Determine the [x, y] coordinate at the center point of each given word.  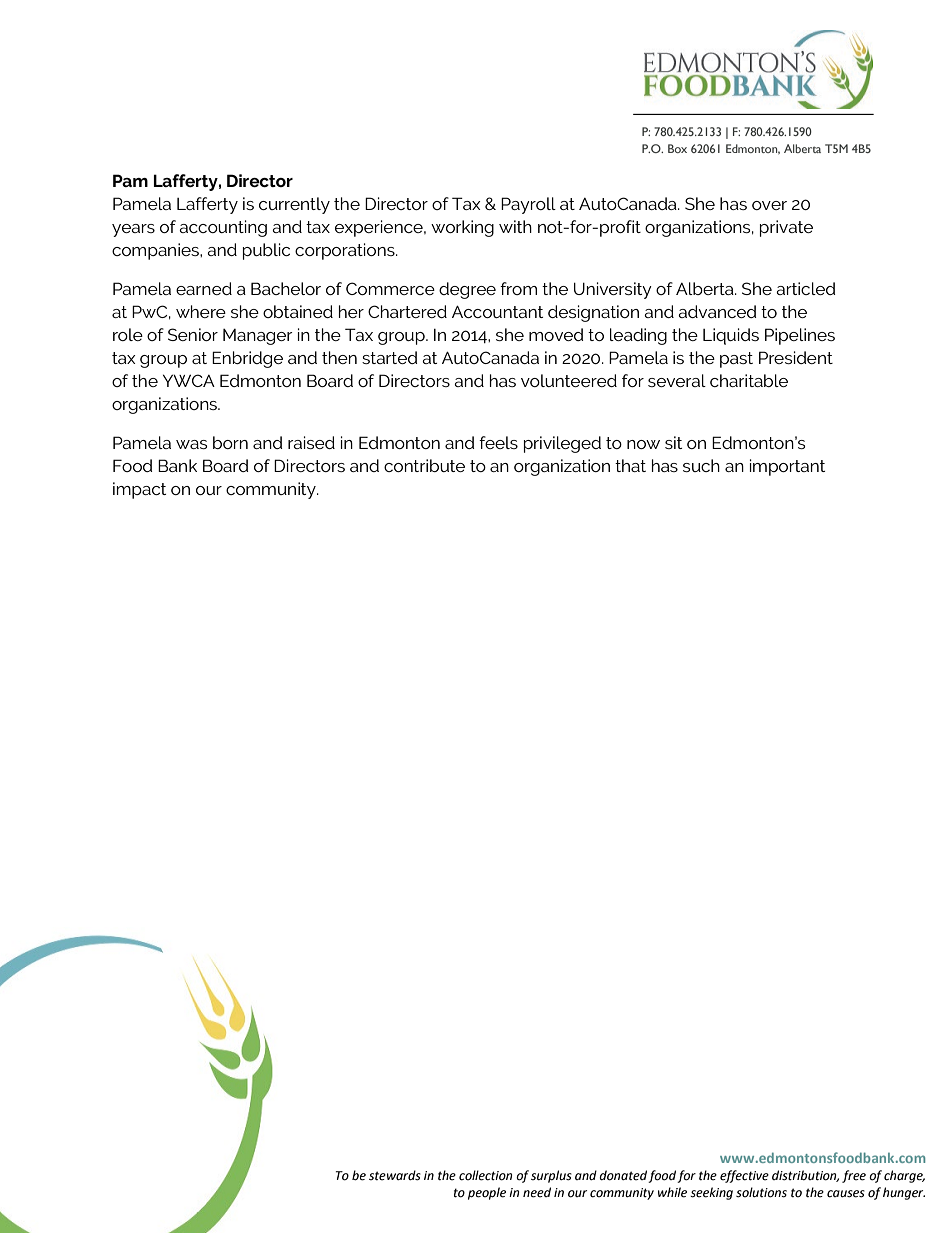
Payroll [528, 205]
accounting [223, 228]
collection [485, 1175]
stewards [395, 1175]
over [769, 205]
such [701, 465]
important [787, 467]
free [854, 1176]
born [230, 442]
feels [498, 442]
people [487, 1193]
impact [139, 490]
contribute [424, 465]
